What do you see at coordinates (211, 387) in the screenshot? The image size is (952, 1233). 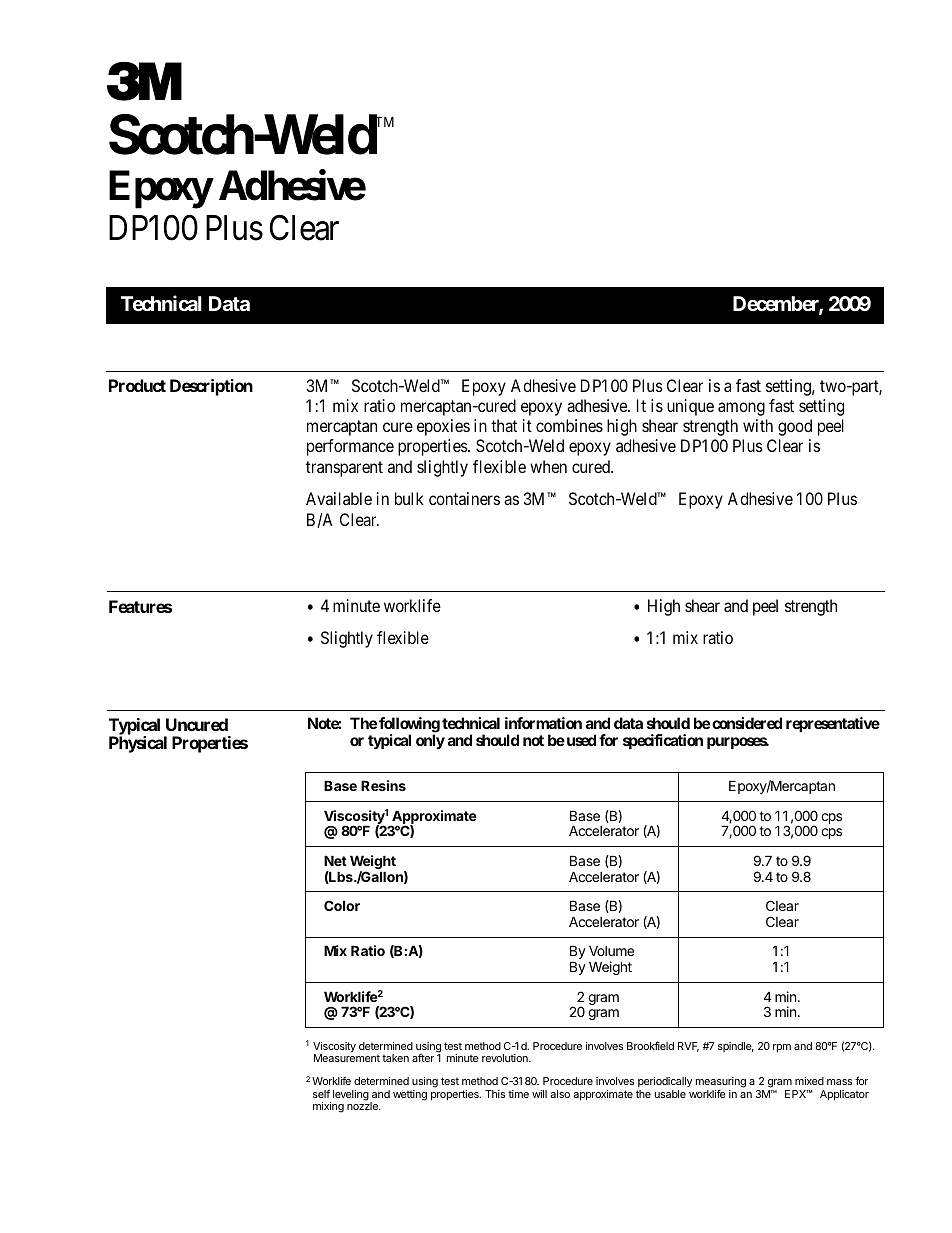 I see `Description` at bounding box center [211, 387].
